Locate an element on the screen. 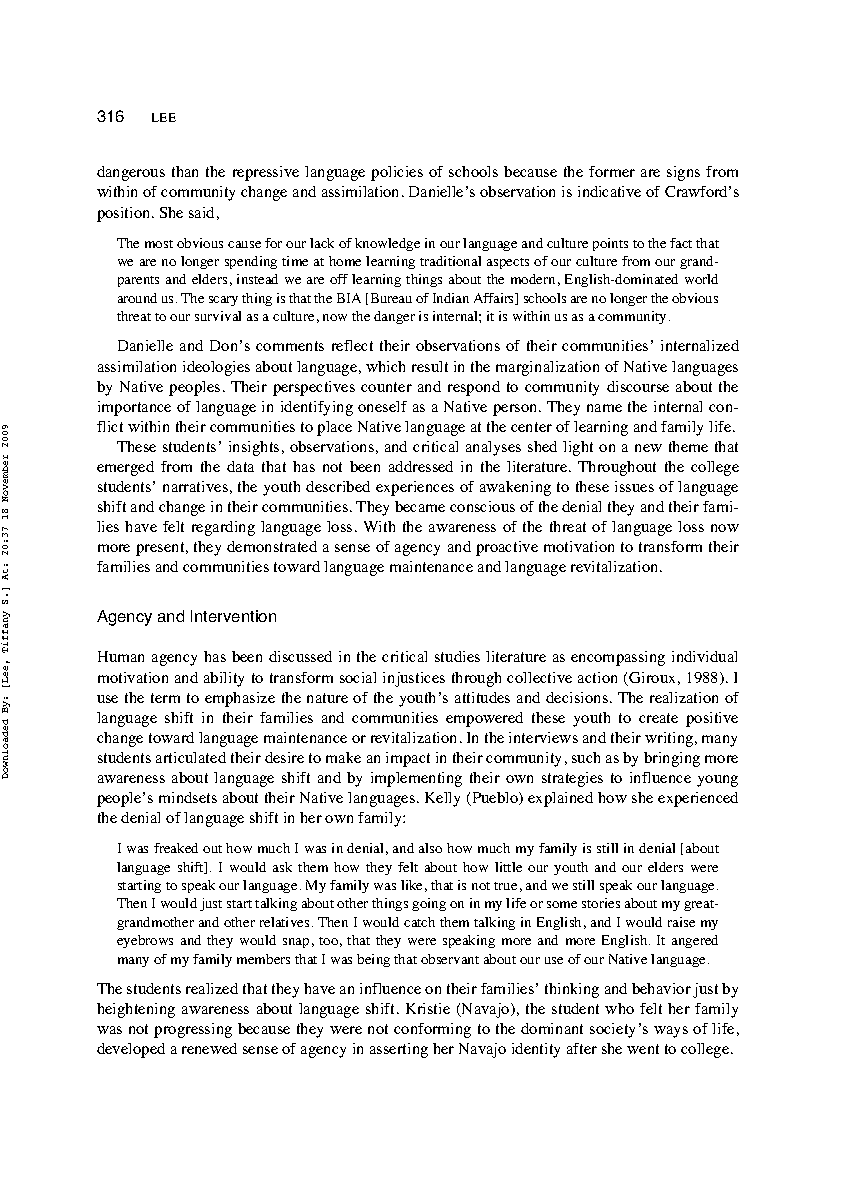  progressing is located at coordinates (193, 1030).
